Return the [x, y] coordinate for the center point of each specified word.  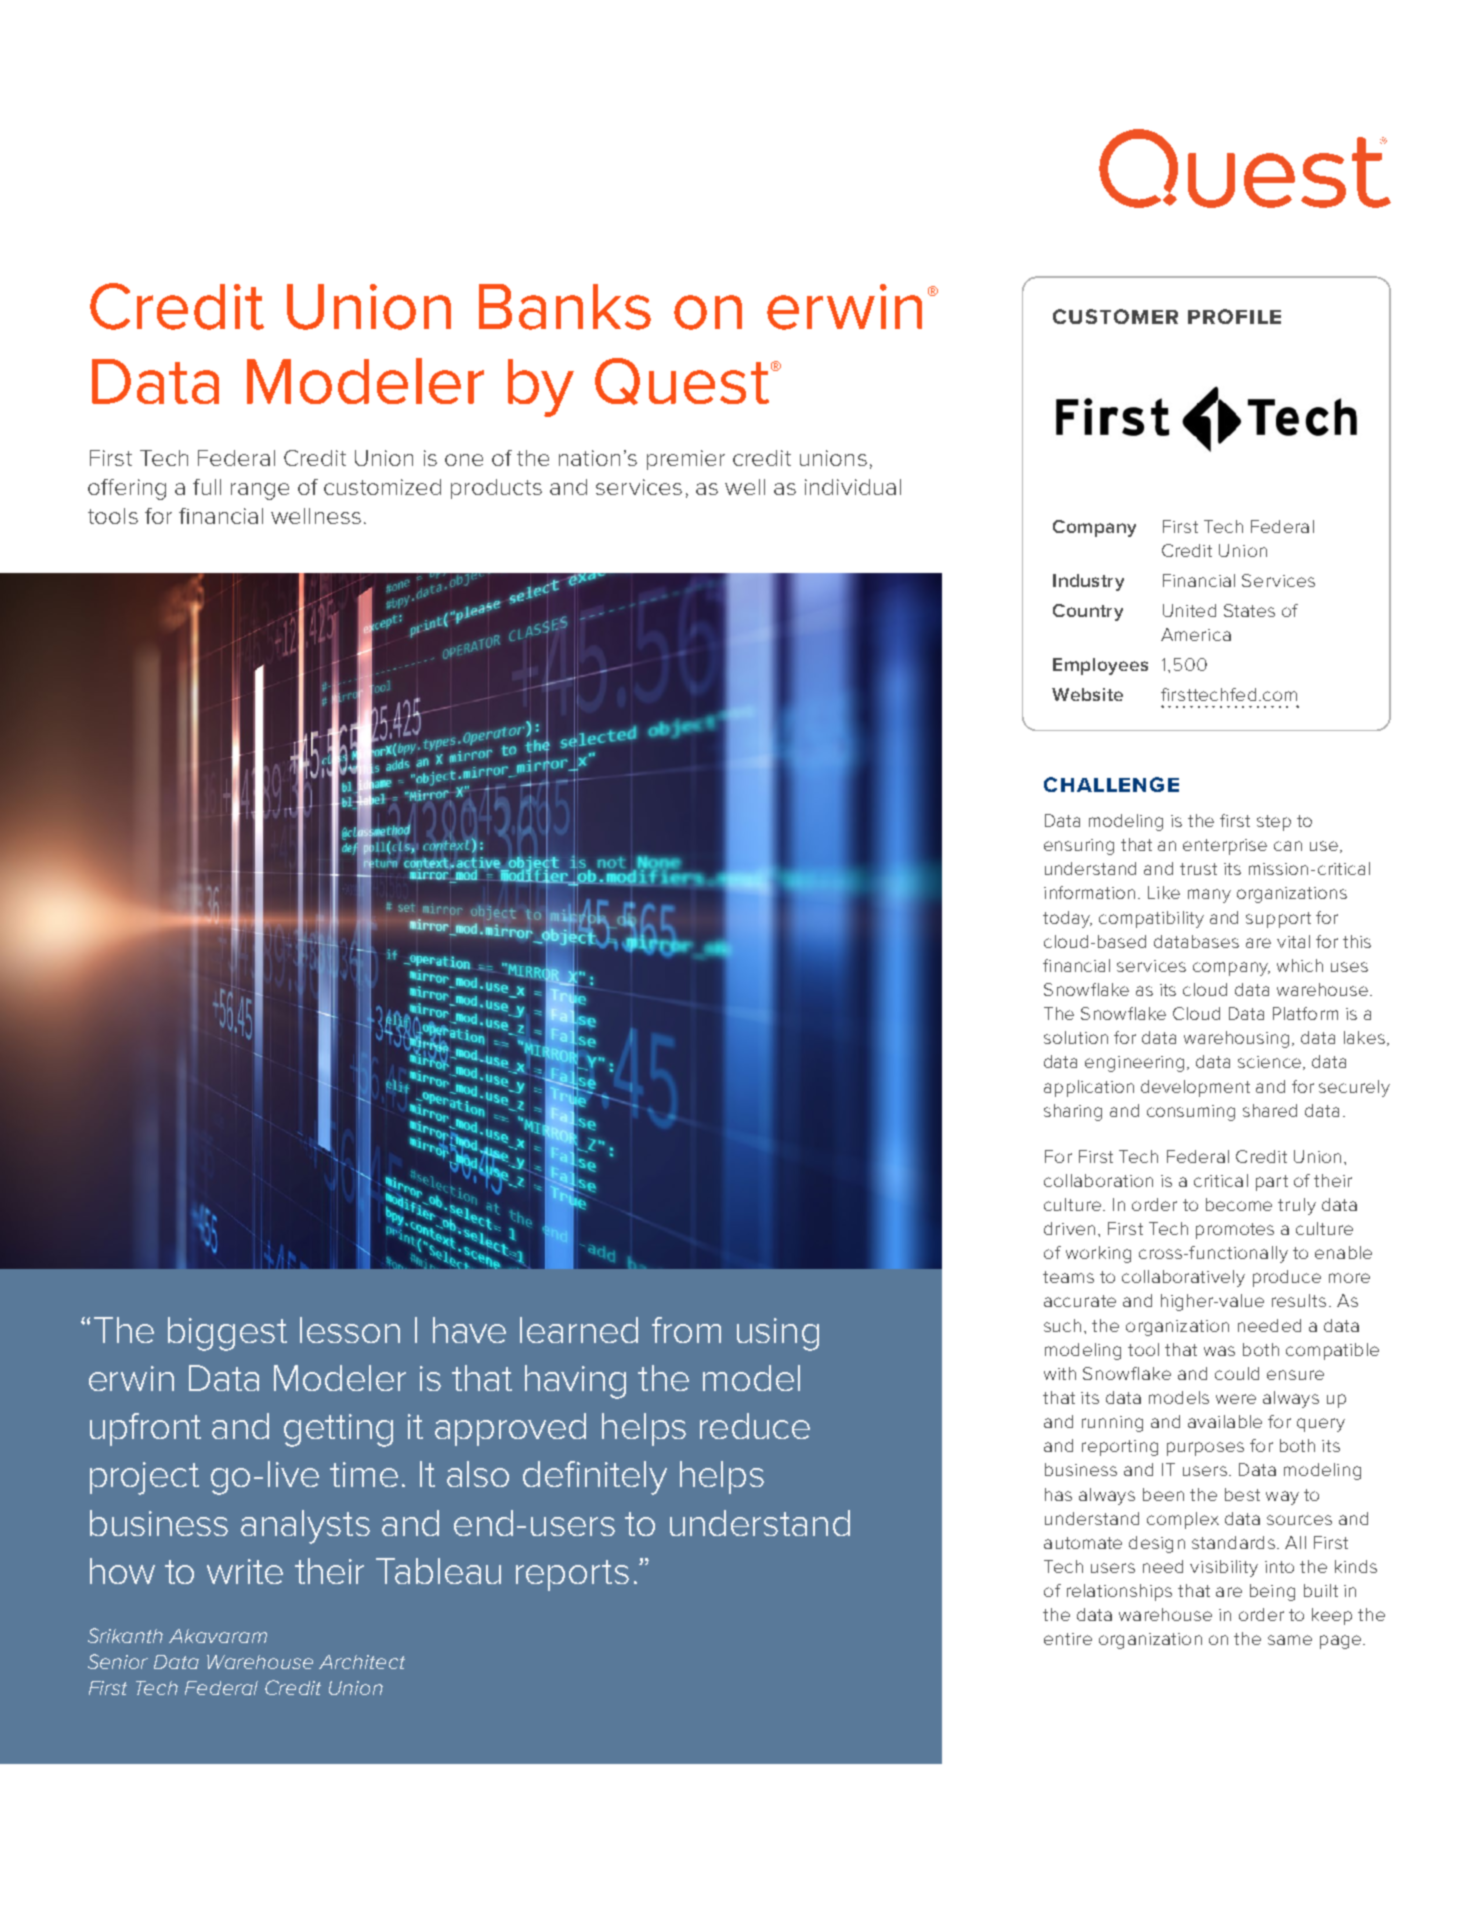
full [207, 487]
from [686, 1330]
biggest [227, 1334]
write [245, 1571]
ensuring [1079, 847]
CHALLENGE [1111, 784]
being [1272, 1592]
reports [572, 1575]
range [260, 491]
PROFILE [1234, 316]
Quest [683, 381]
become [1239, 1204]
